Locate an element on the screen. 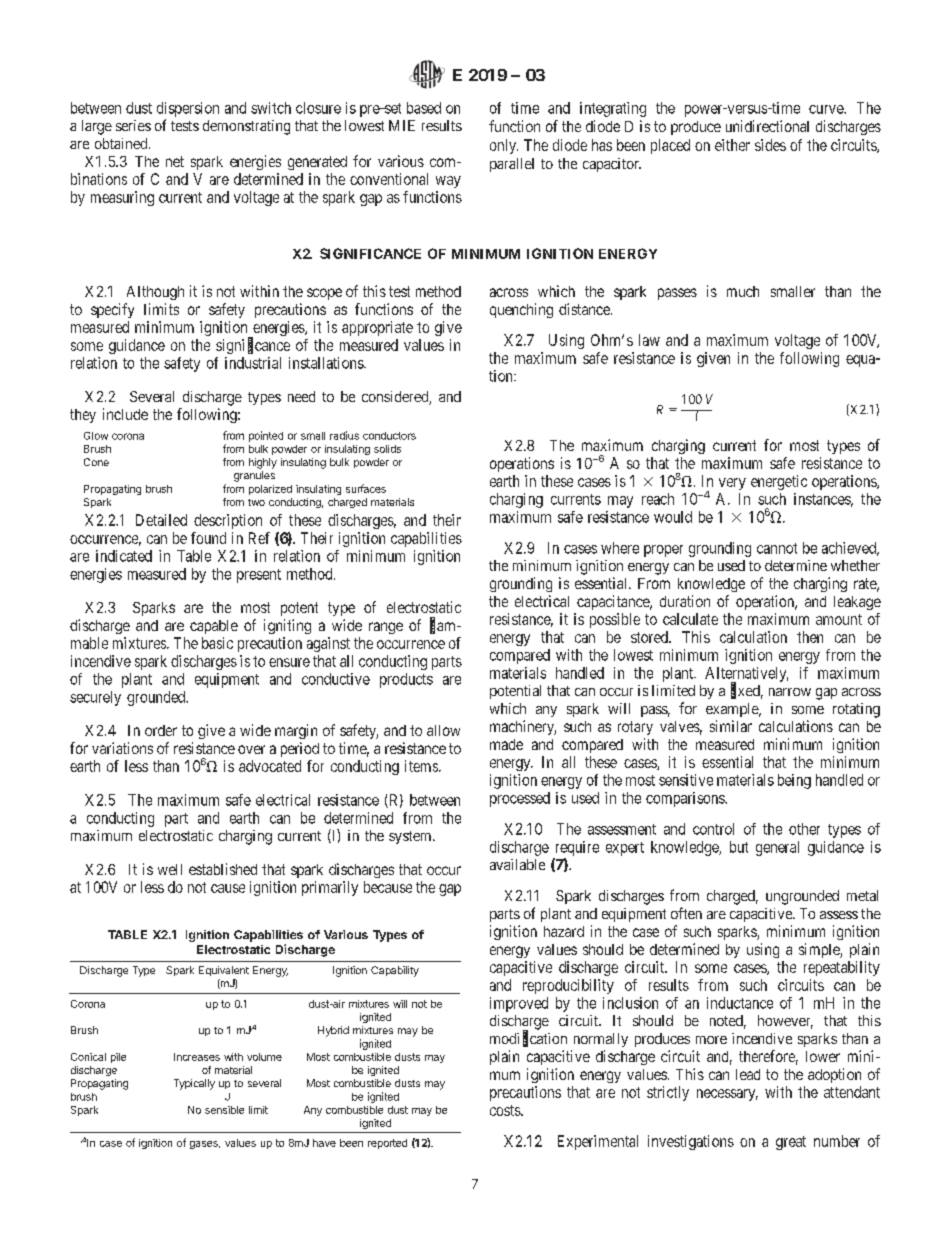 This screenshot has width=952, height=1233. include is located at coordinates (125, 414).
